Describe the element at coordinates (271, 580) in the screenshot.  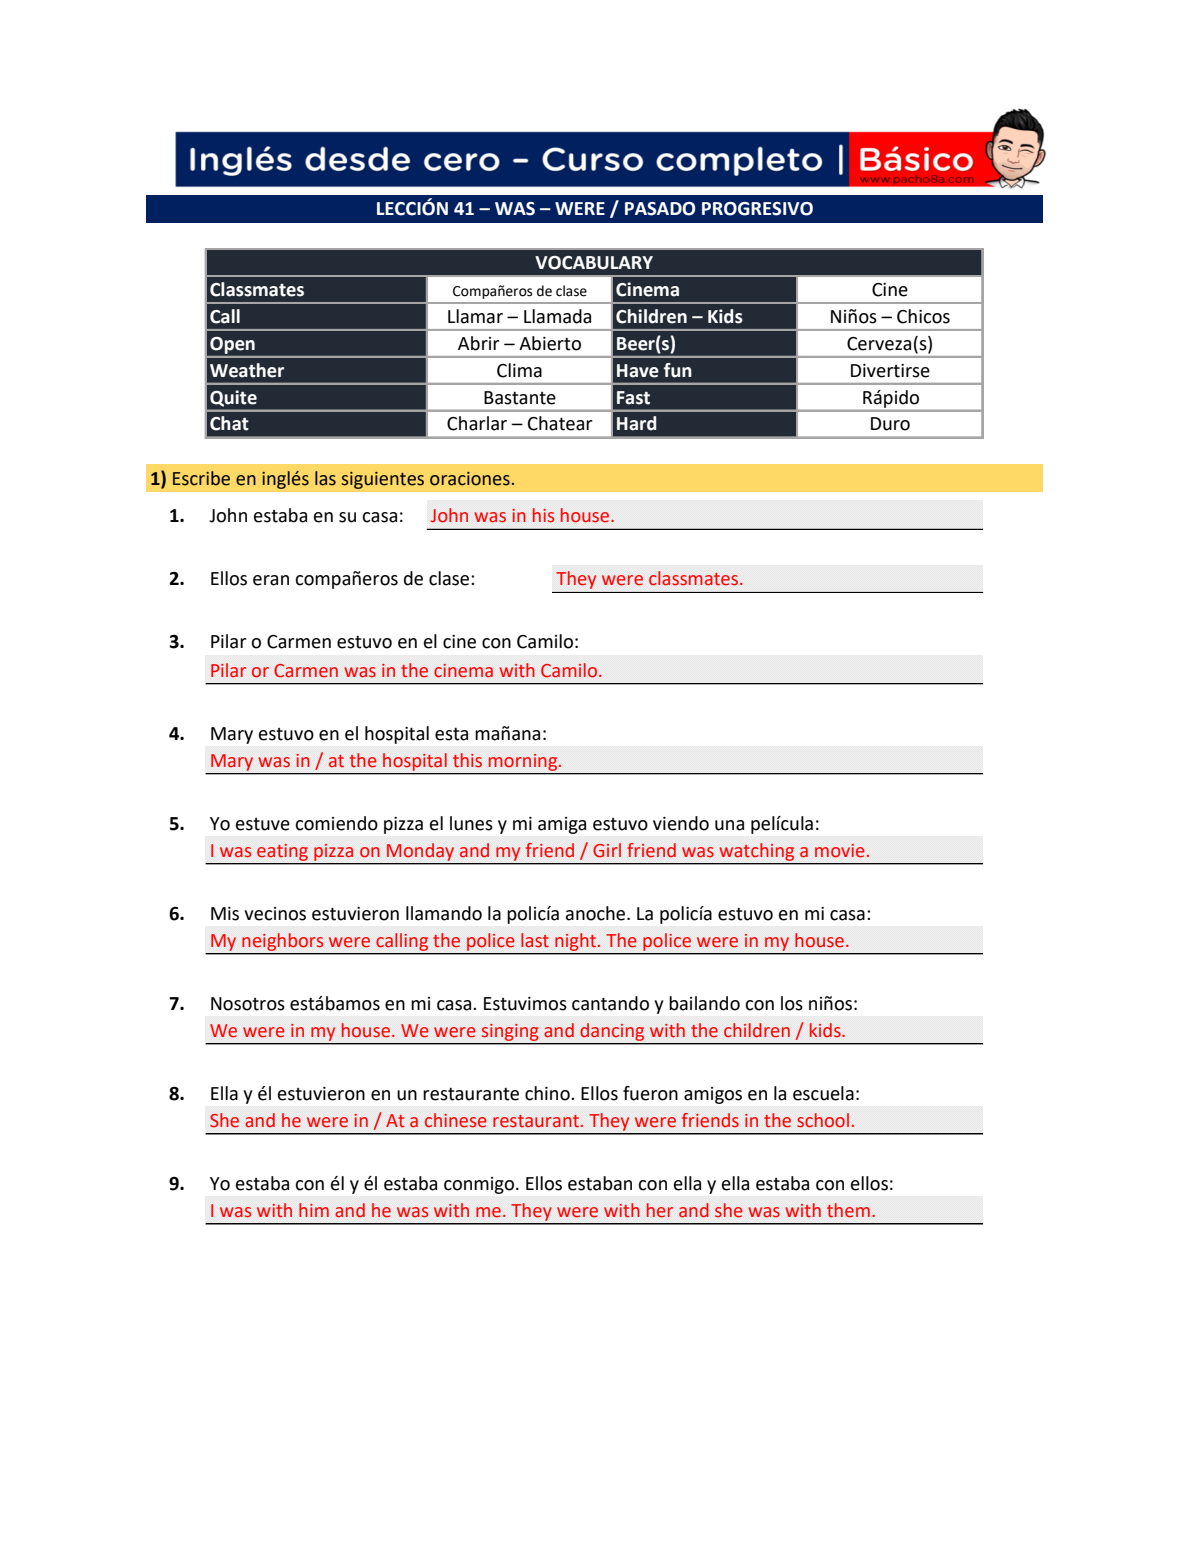
I see `eran` at that location.
